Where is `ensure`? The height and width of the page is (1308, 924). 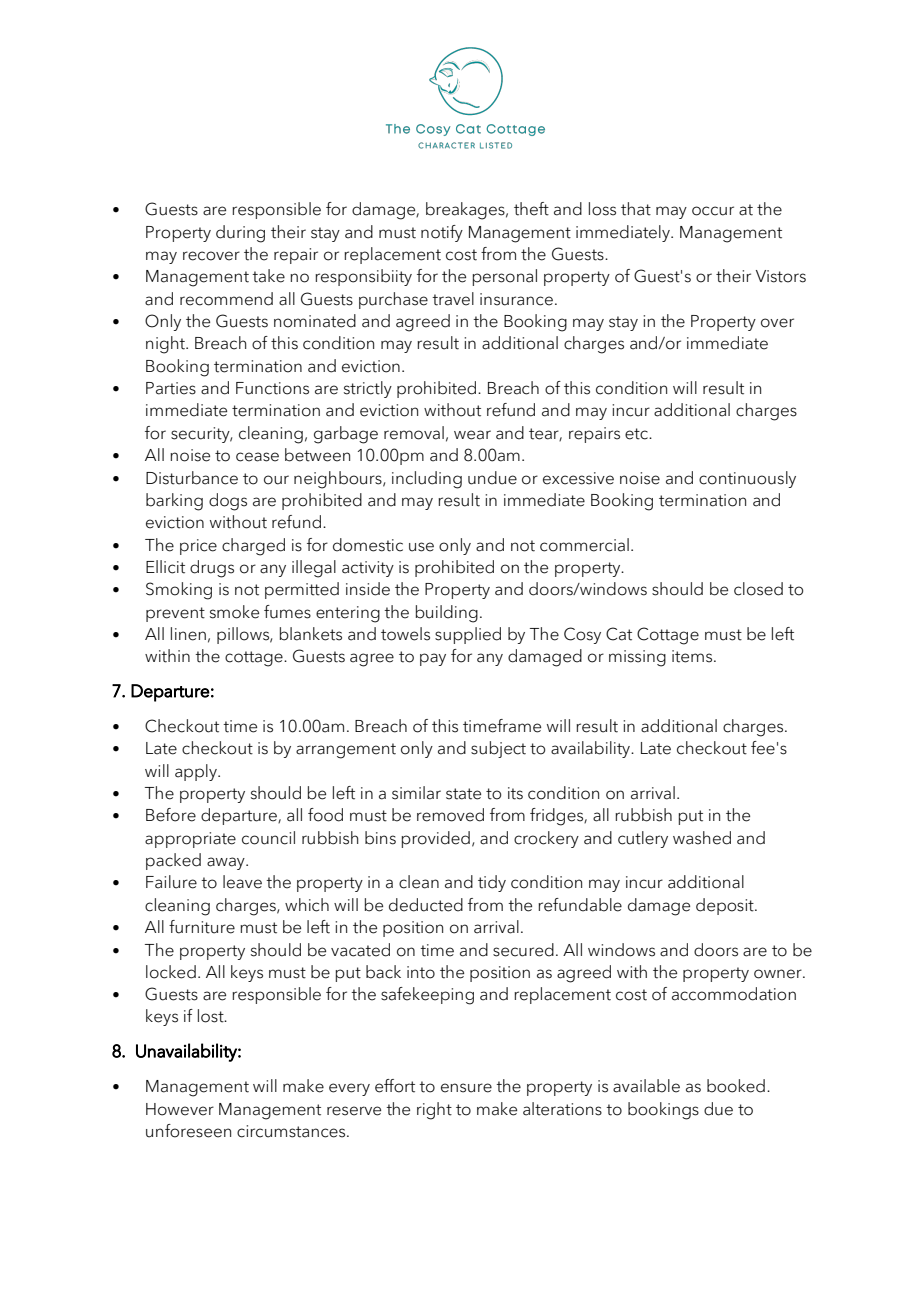 ensure is located at coordinates (466, 1088).
